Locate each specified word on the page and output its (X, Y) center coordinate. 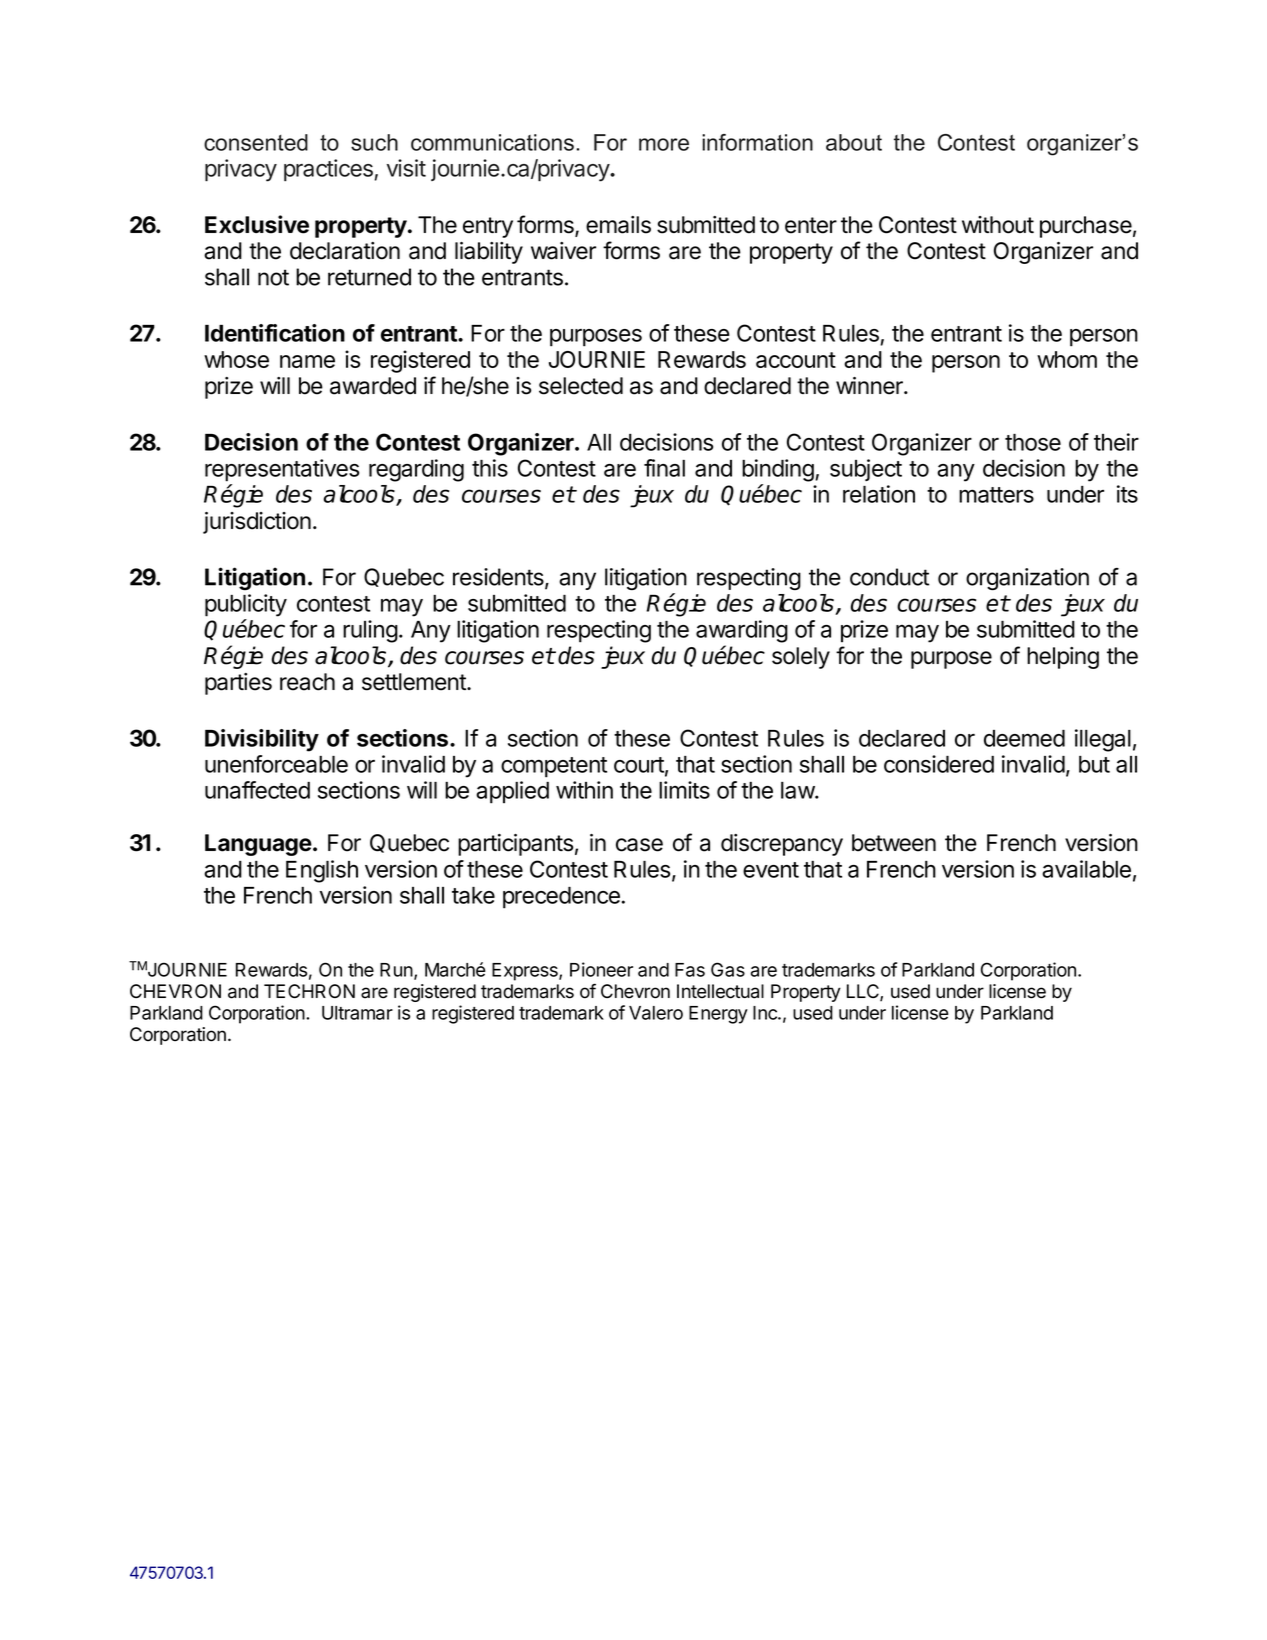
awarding (742, 631)
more (664, 144)
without (998, 225)
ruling (370, 631)
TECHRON (309, 991)
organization (1027, 579)
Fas (690, 970)
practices (328, 170)
